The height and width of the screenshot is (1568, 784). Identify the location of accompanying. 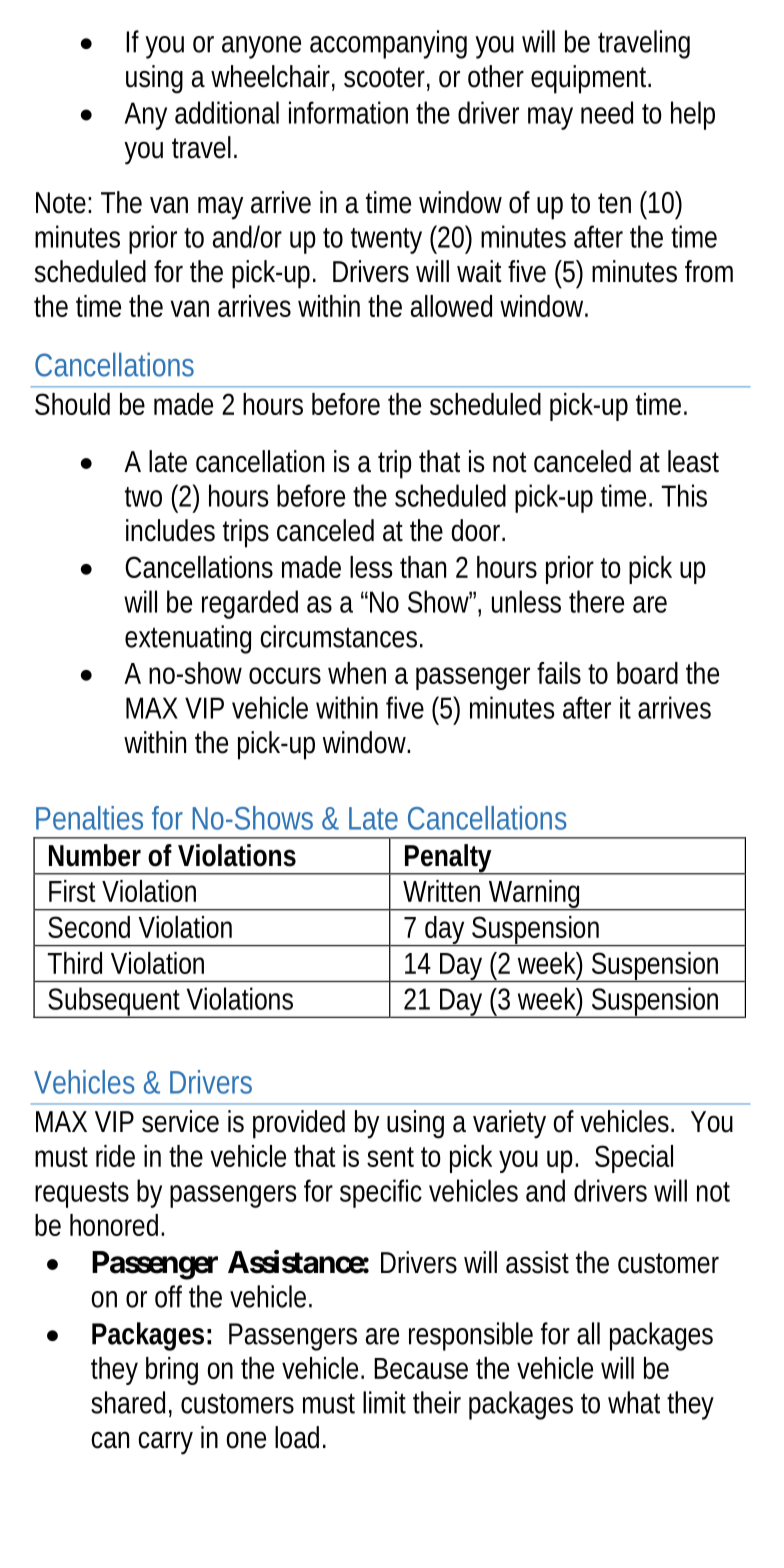
(388, 44).
